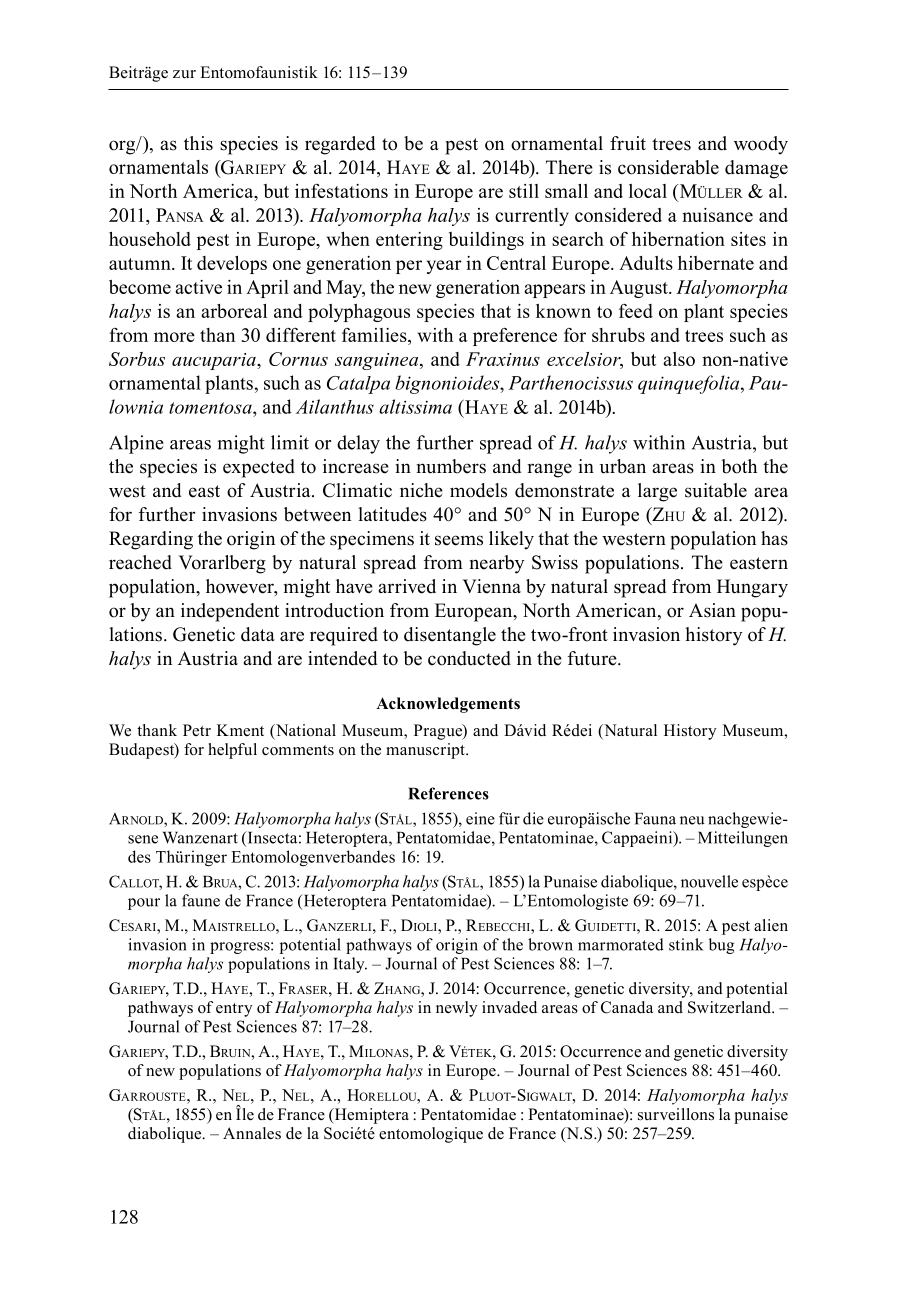 This screenshot has height=1305, width=924. I want to click on helpful, so click(232, 751).
